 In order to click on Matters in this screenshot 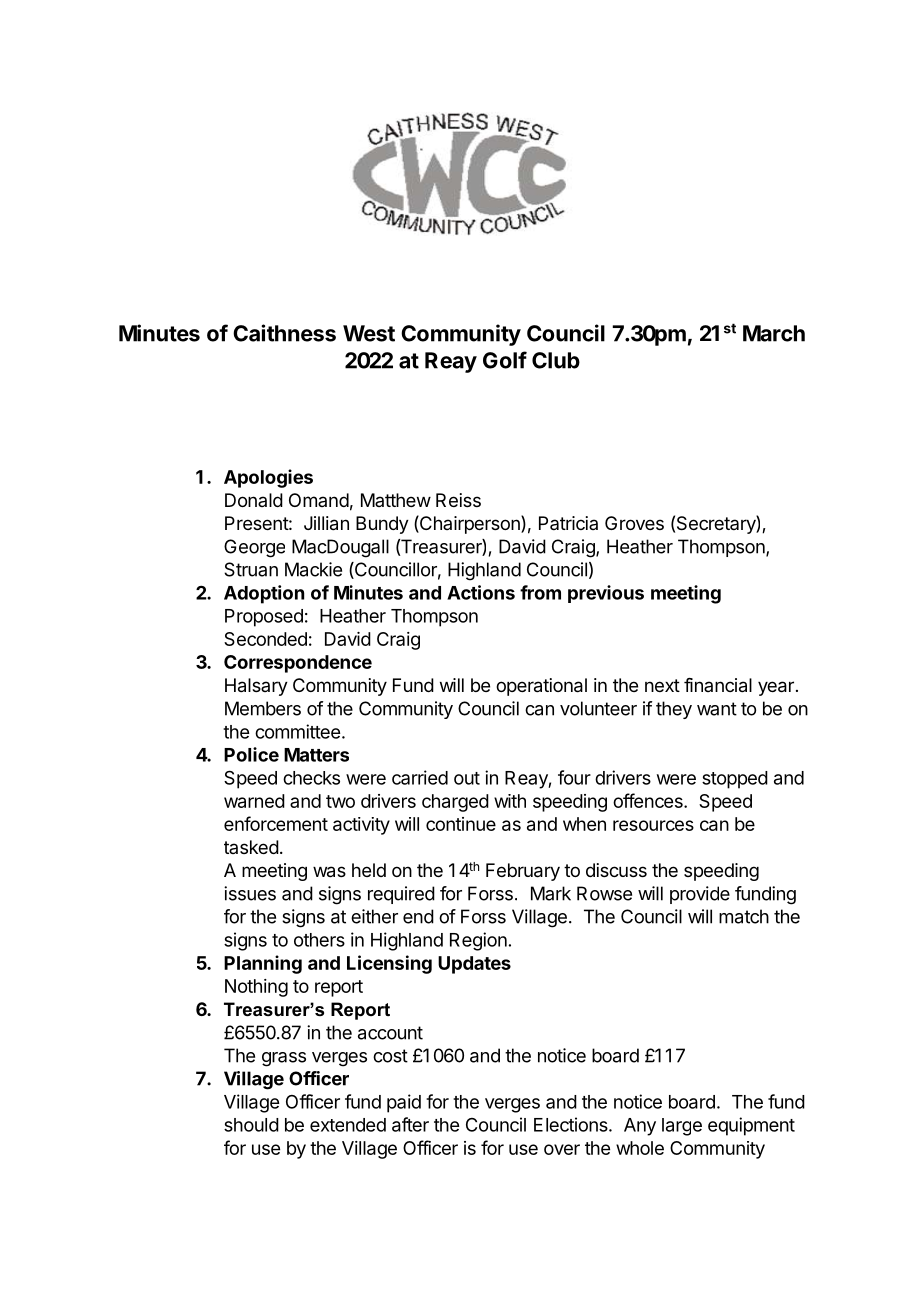, I will do `click(316, 755)`.
